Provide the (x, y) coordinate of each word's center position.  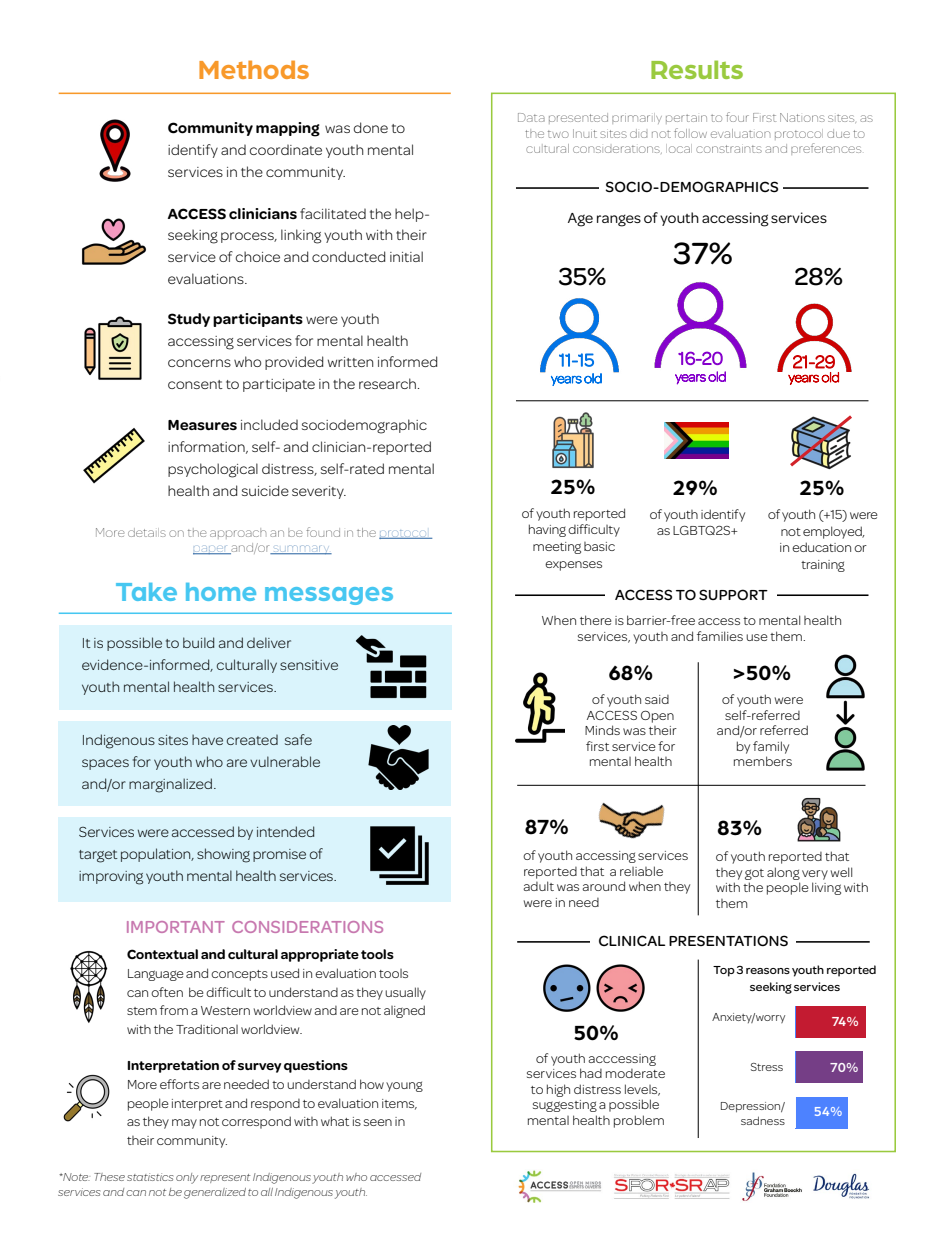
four (737, 117)
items (399, 1104)
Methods (254, 69)
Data (531, 117)
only (187, 1178)
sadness (763, 1120)
